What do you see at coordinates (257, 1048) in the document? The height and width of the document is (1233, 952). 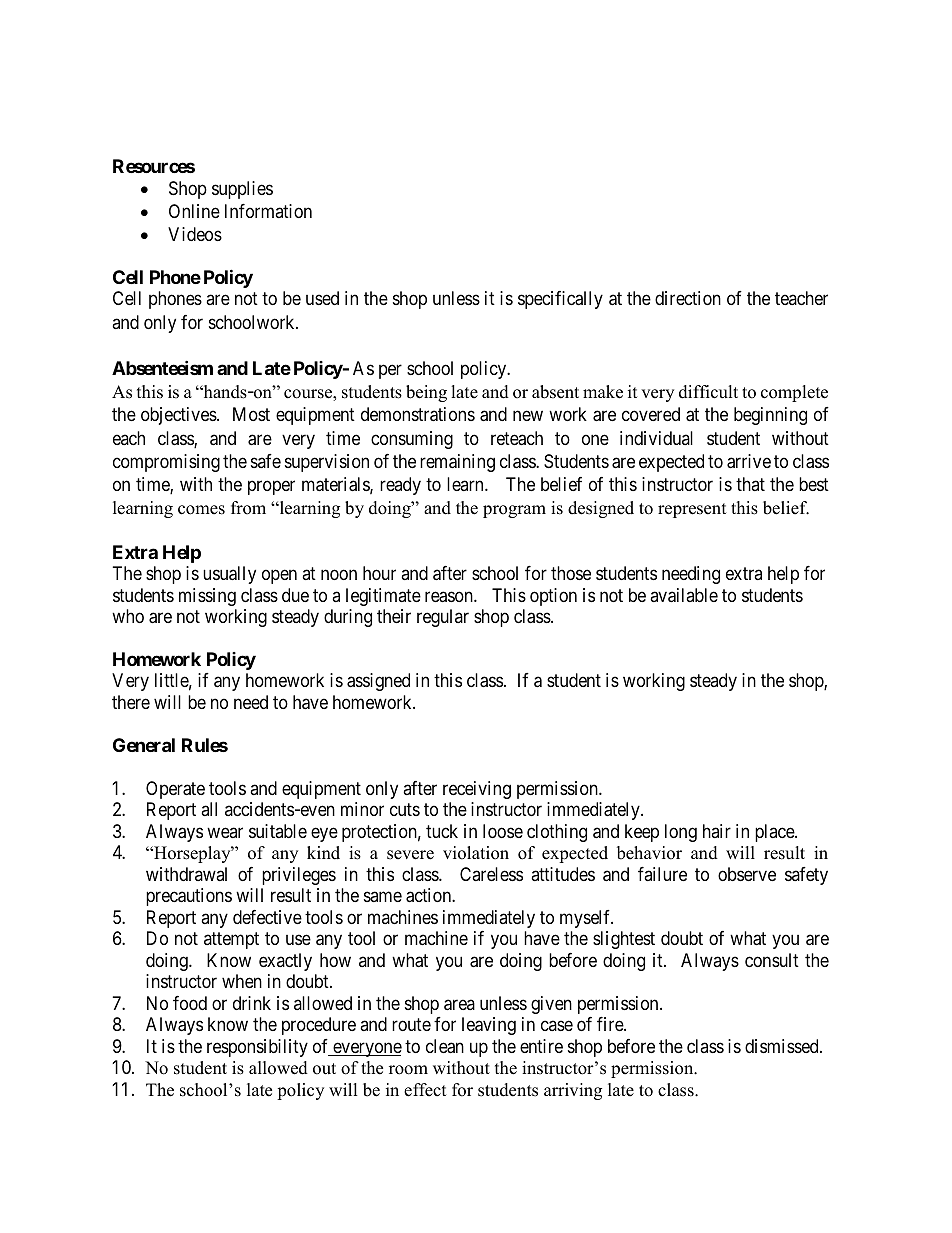 I see `responsibility` at bounding box center [257, 1048].
